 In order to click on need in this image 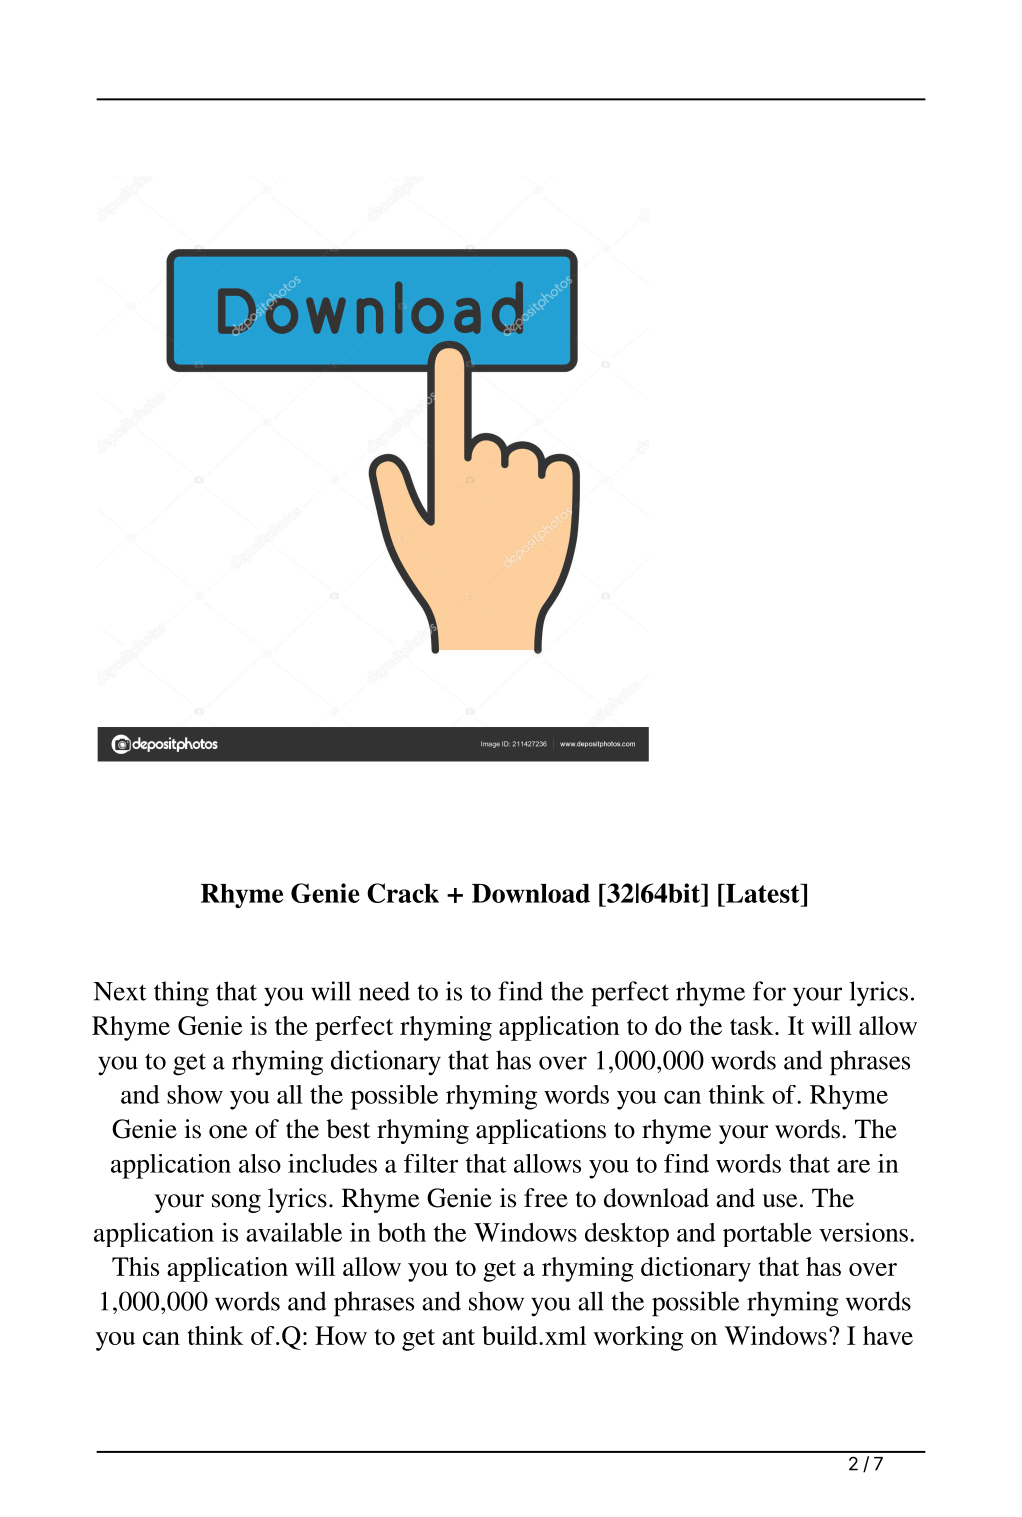, I will do `click(384, 991)`.
